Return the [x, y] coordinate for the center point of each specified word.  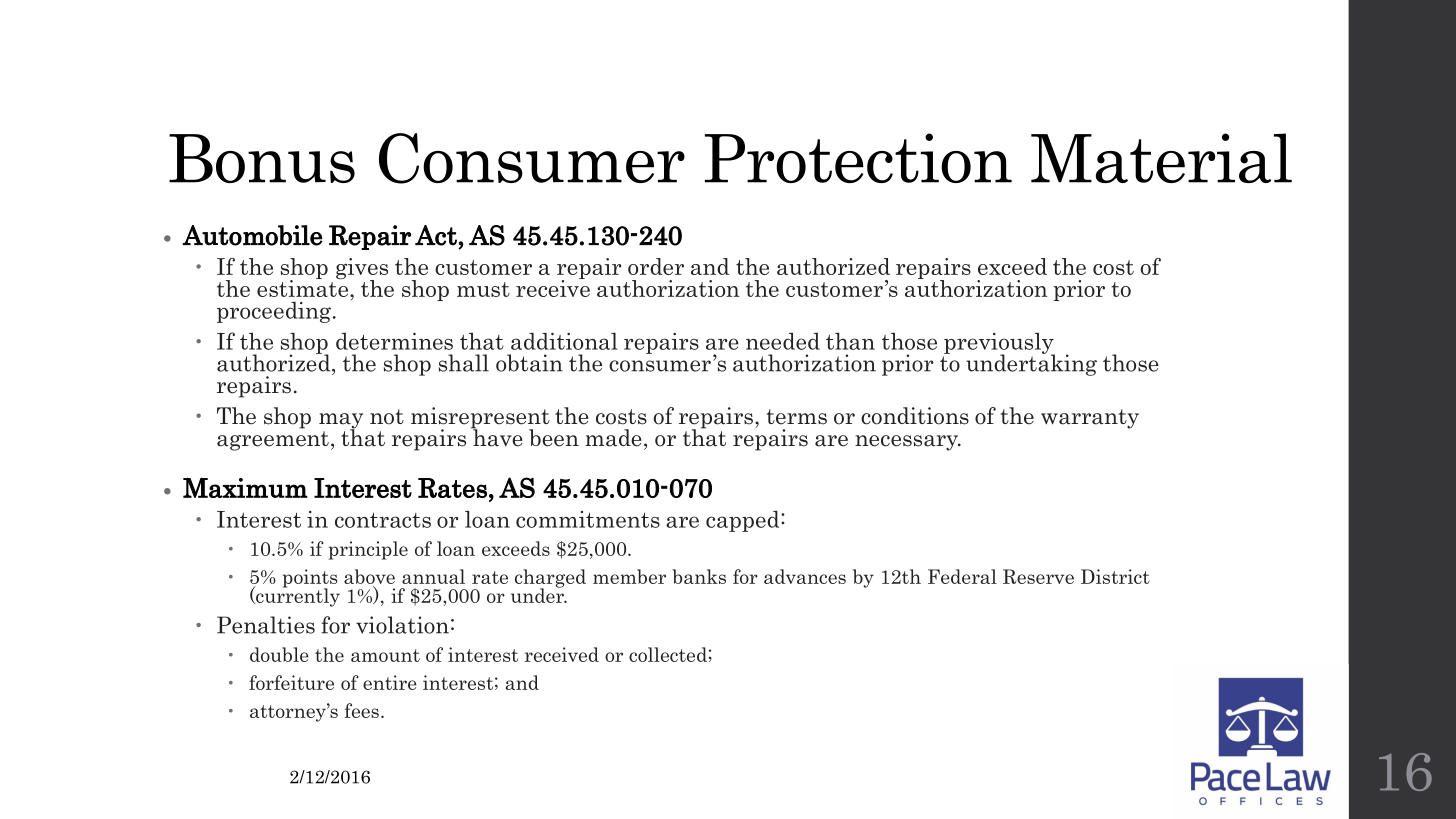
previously [999, 344]
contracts [383, 520]
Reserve [1038, 576]
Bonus [262, 158]
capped [744, 521]
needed [783, 341]
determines [394, 341]
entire [390, 682]
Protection [858, 158]
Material [1161, 158]
